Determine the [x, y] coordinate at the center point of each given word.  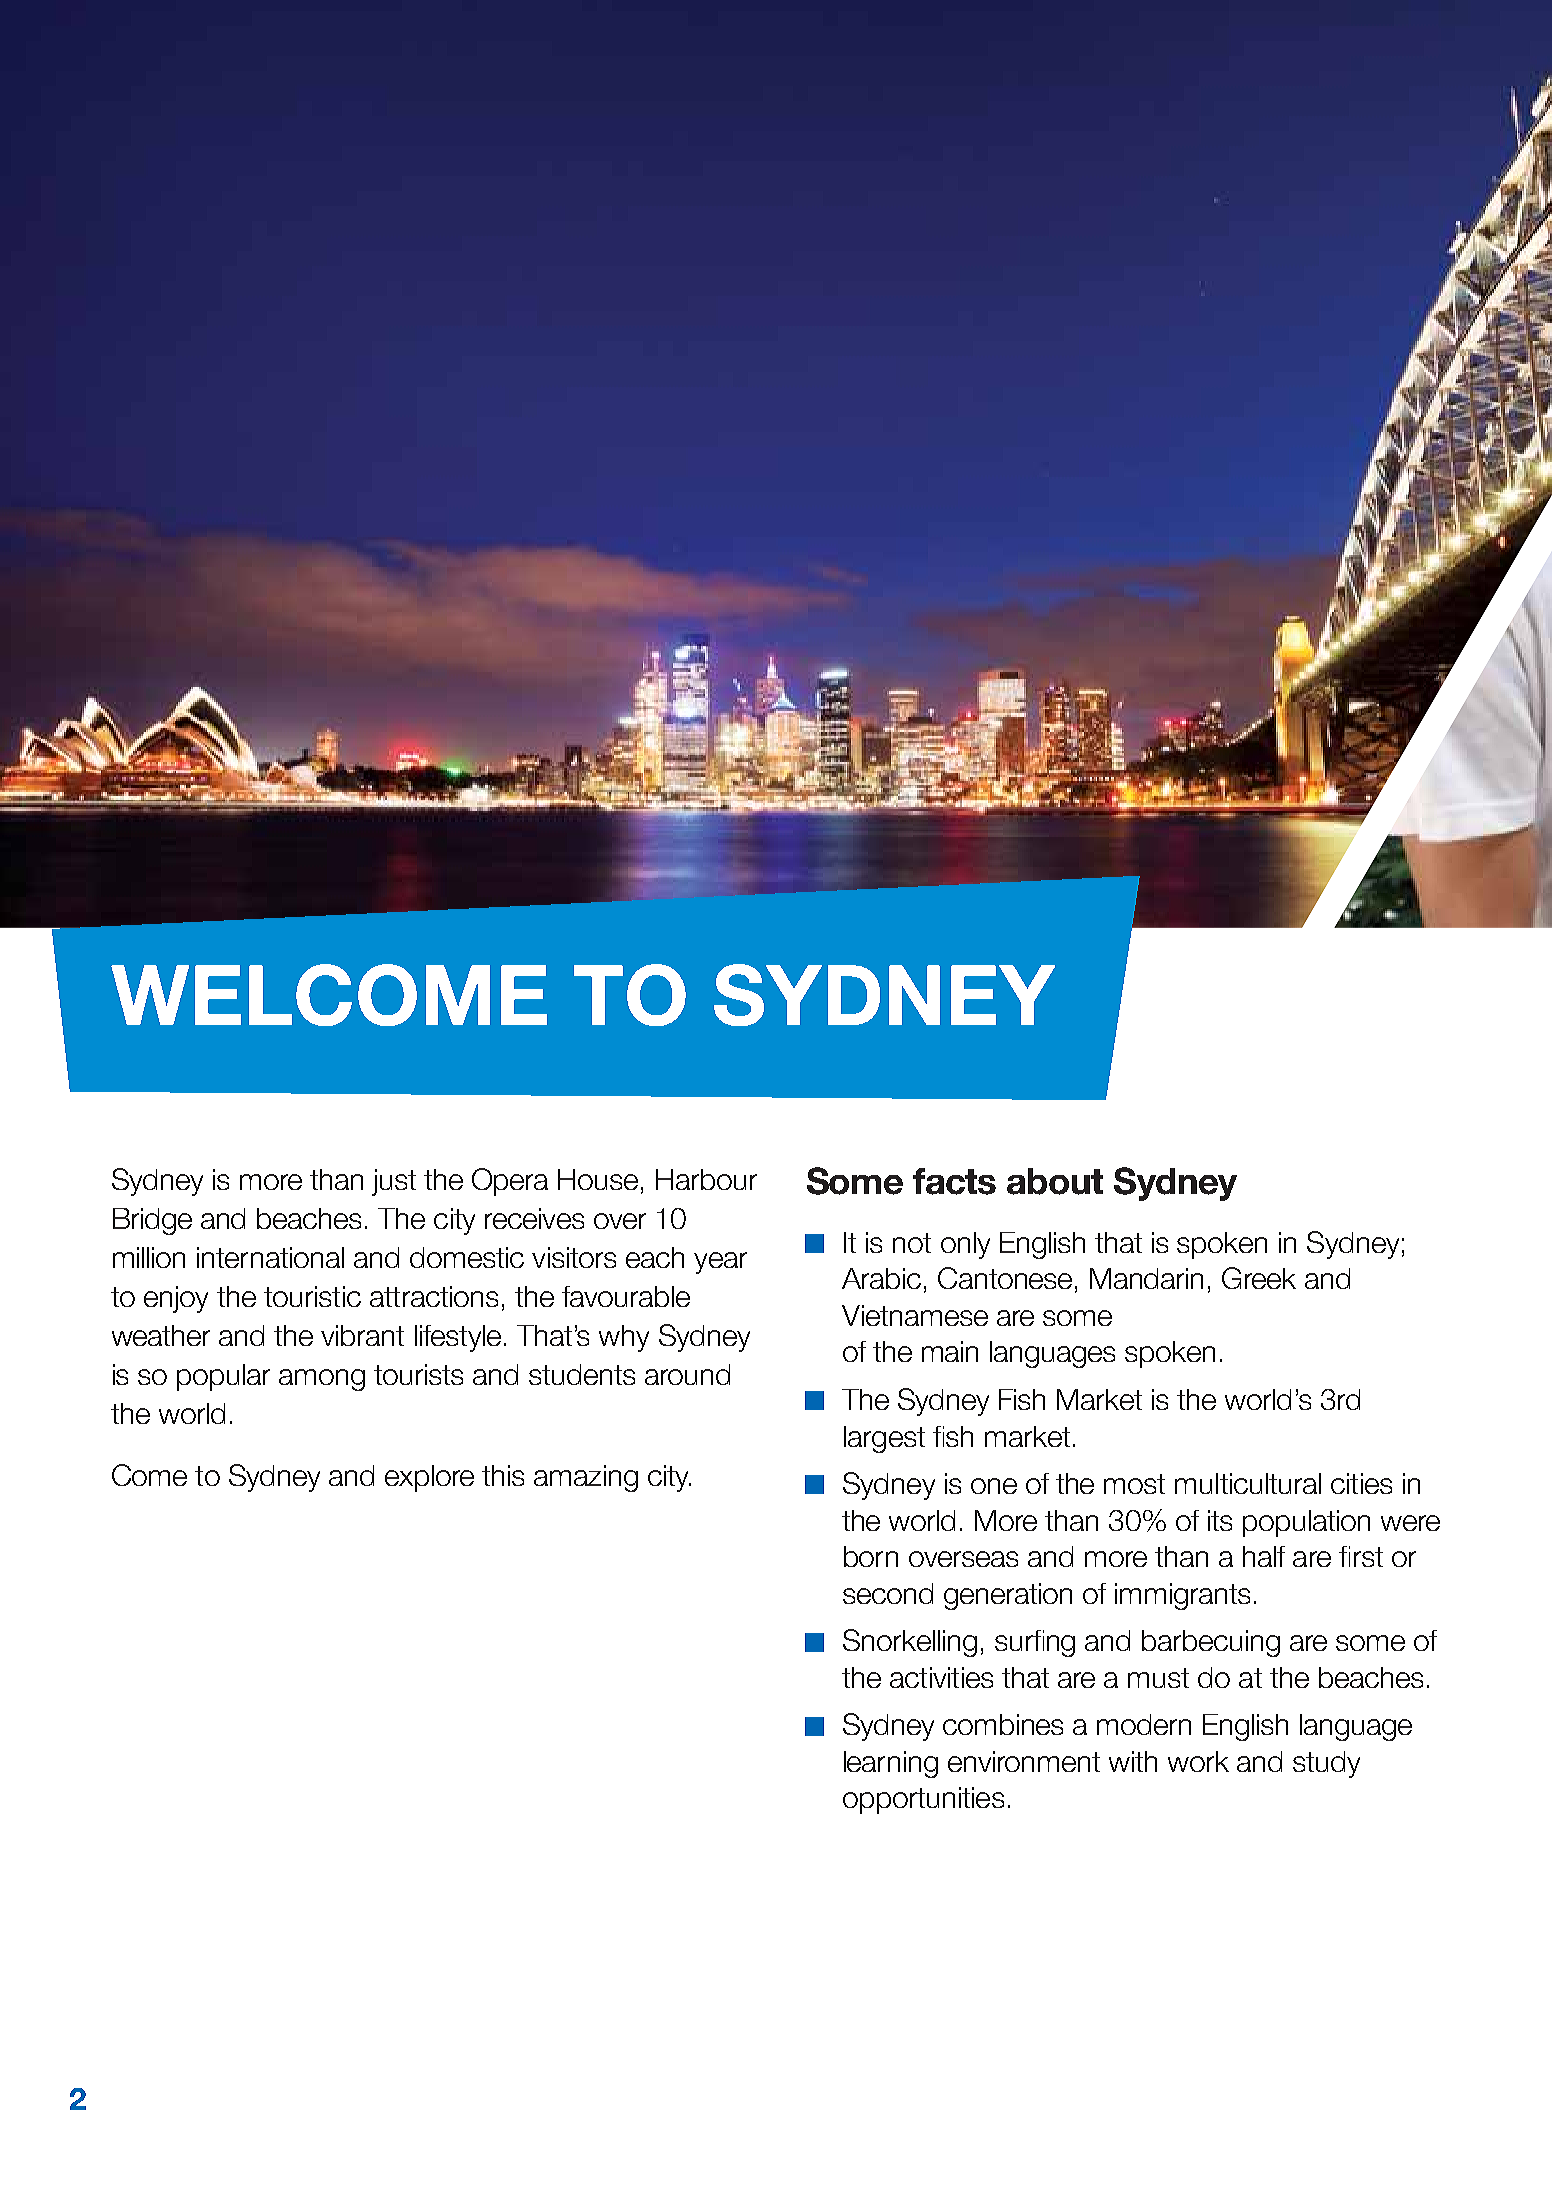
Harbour [706, 1179]
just [394, 1182]
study [1326, 1764]
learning [891, 1764]
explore [429, 1478]
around [687, 1374]
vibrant [362, 1335]
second [888, 1593]
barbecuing [1211, 1643]
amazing [586, 1478]
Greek [1259, 1278]
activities [941, 1677]
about [1055, 1181]
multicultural [1248, 1483]
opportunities [923, 1800]
